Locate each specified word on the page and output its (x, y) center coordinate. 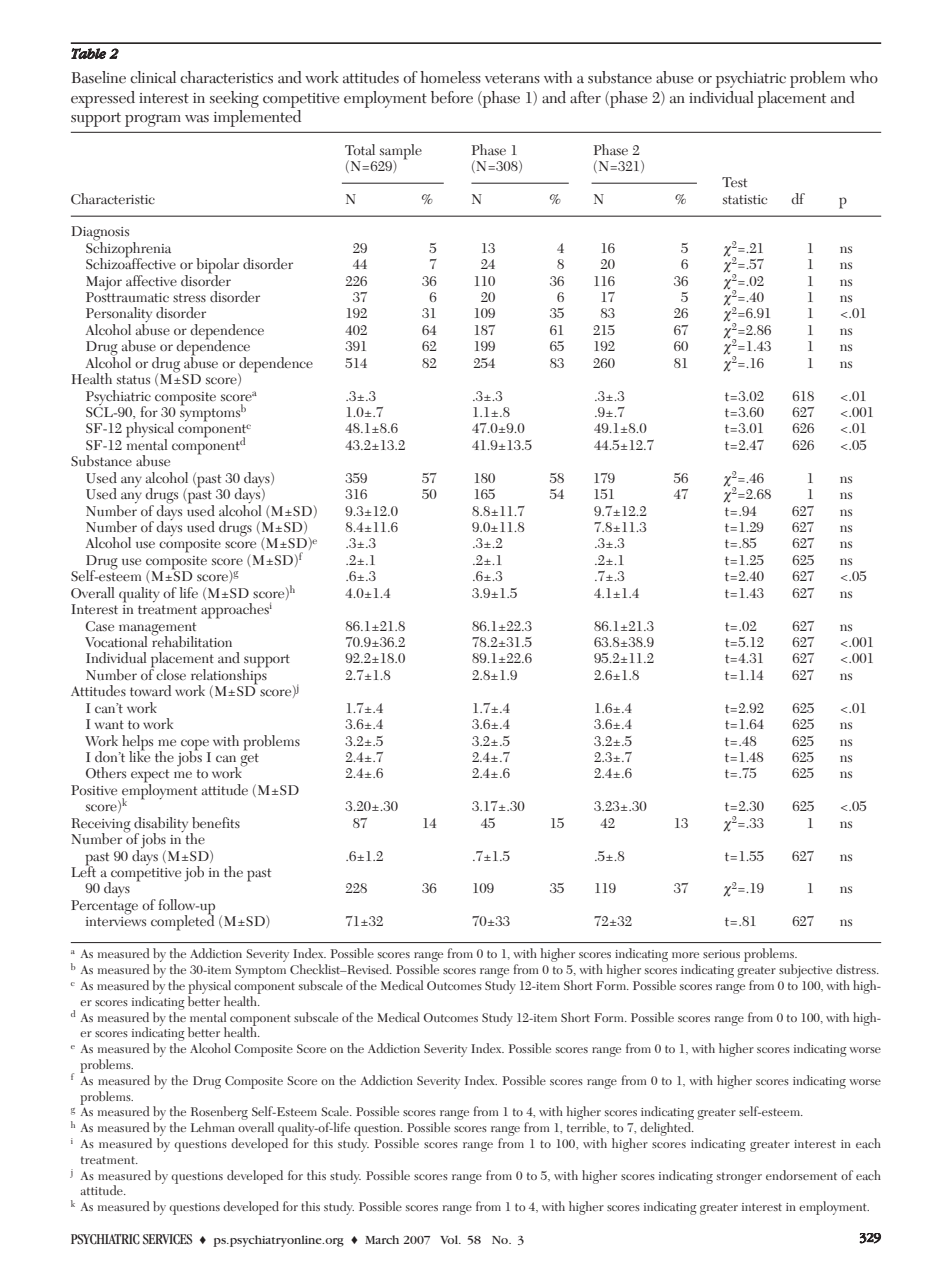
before (452, 97)
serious (721, 954)
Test (734, 182)
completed (182, 922)
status (133, 379)
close (171, 674)
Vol (450, 1239)
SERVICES (167, 1239)
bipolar (217, 267)
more (685, 955)
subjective (805, 971)
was (197, 119)
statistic (745, 199)
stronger (739, 1178)
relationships (230, 677)
